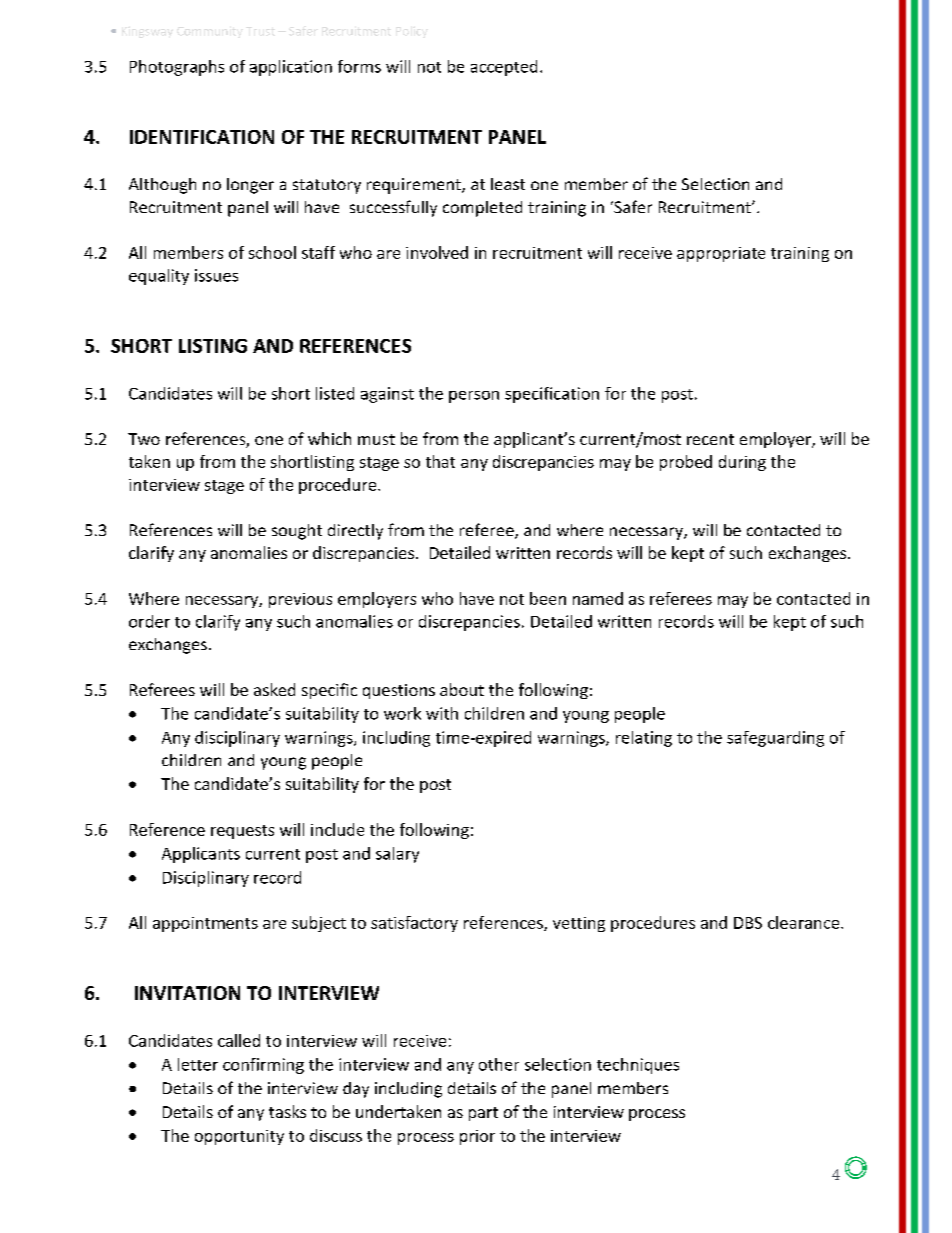  What do you see at coordinates (144, 439) in the page?
I see `Two` at bounding box center [144, 439].
